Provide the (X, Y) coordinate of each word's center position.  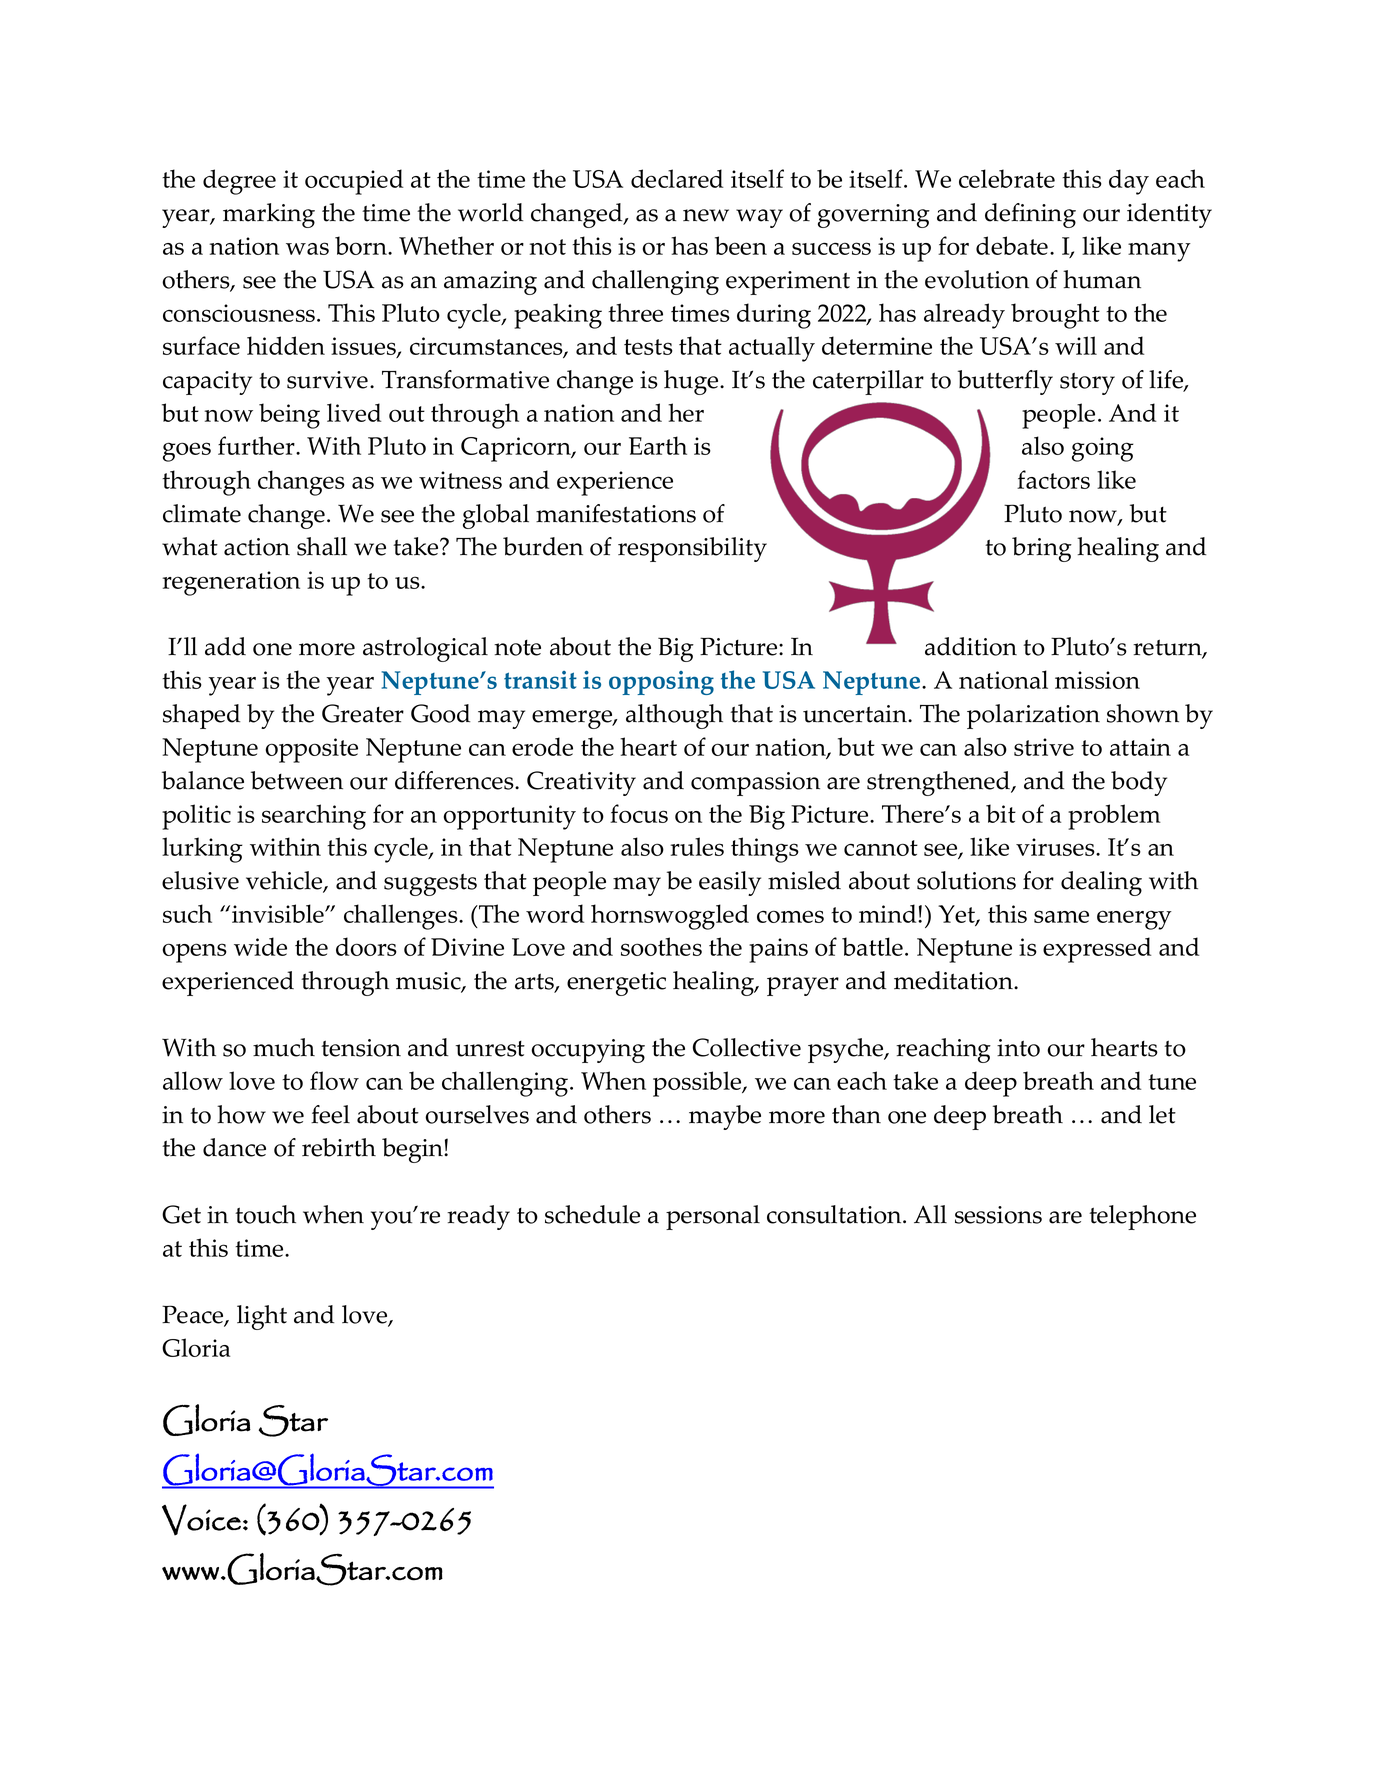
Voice (201, 1520)
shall (322, 546)
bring (1042, 549)
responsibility (692, 549)
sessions (998, 1215)
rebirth (339, 1147)
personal (713, 1217)
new (706, 215)
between (297, 780)
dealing (1101, 883)
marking (269, 215)
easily (730, 883)
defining (1030, 215)
